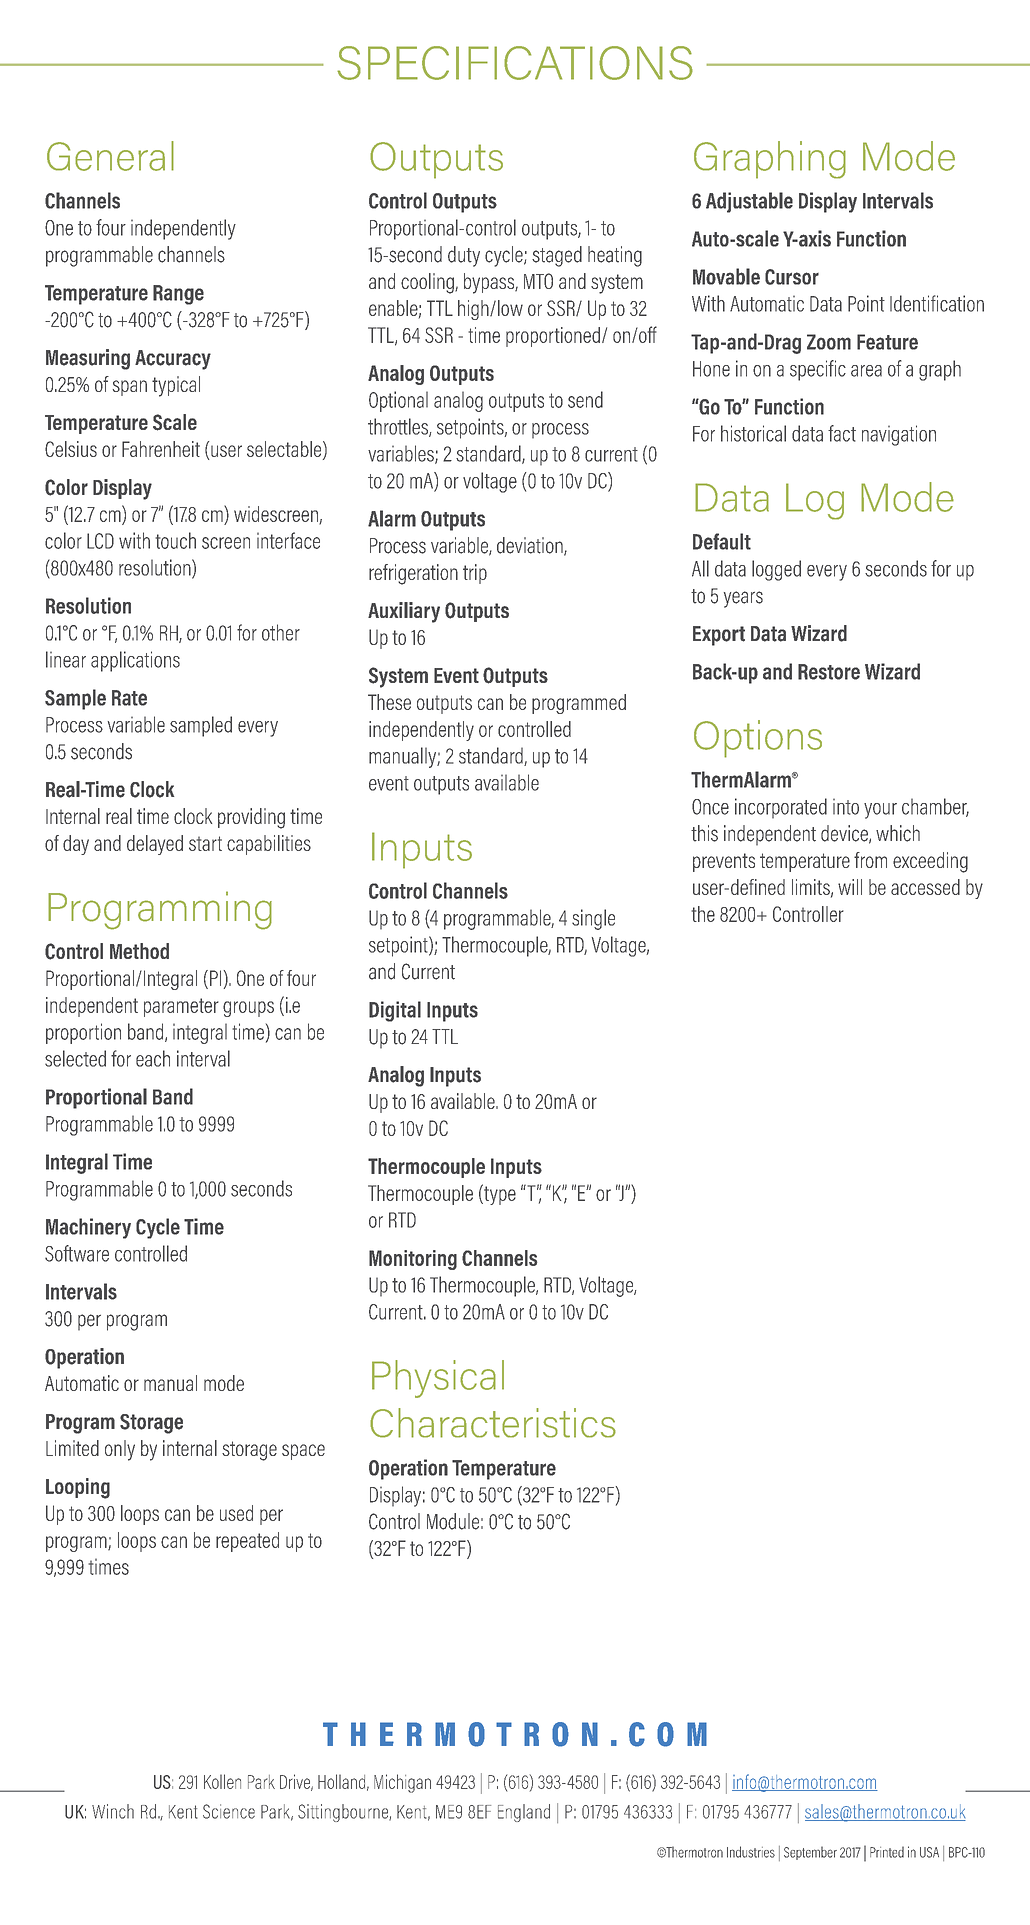  Describe the element at coordinates (475, 574) in the document. I see `trip` at that location.
